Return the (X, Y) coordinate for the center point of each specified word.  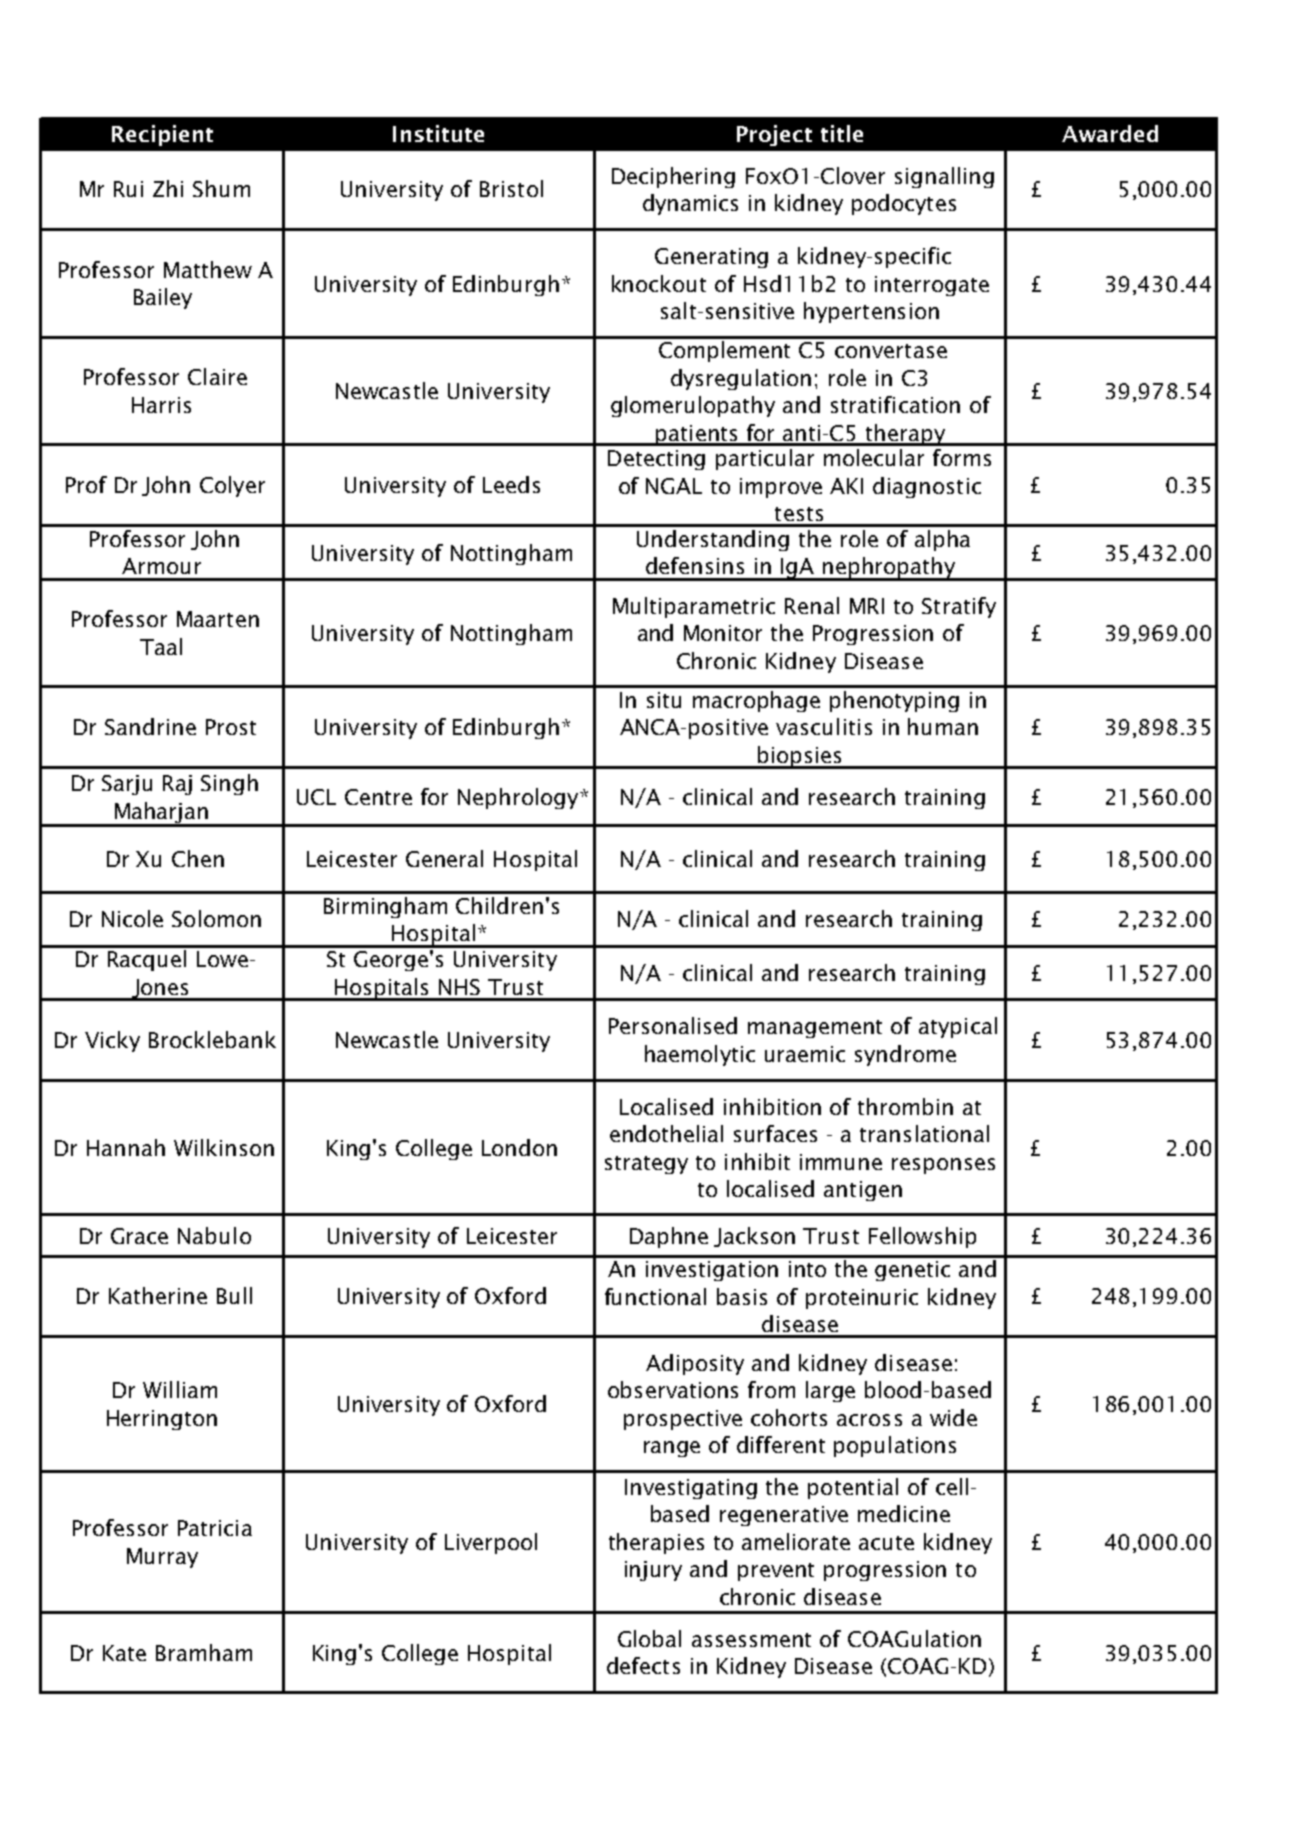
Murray (162, 1558)
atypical (958, 1027)
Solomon (216, 918)
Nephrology (519, 798)
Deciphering (673, 177)
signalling (944, 177)
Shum (221, 188)
